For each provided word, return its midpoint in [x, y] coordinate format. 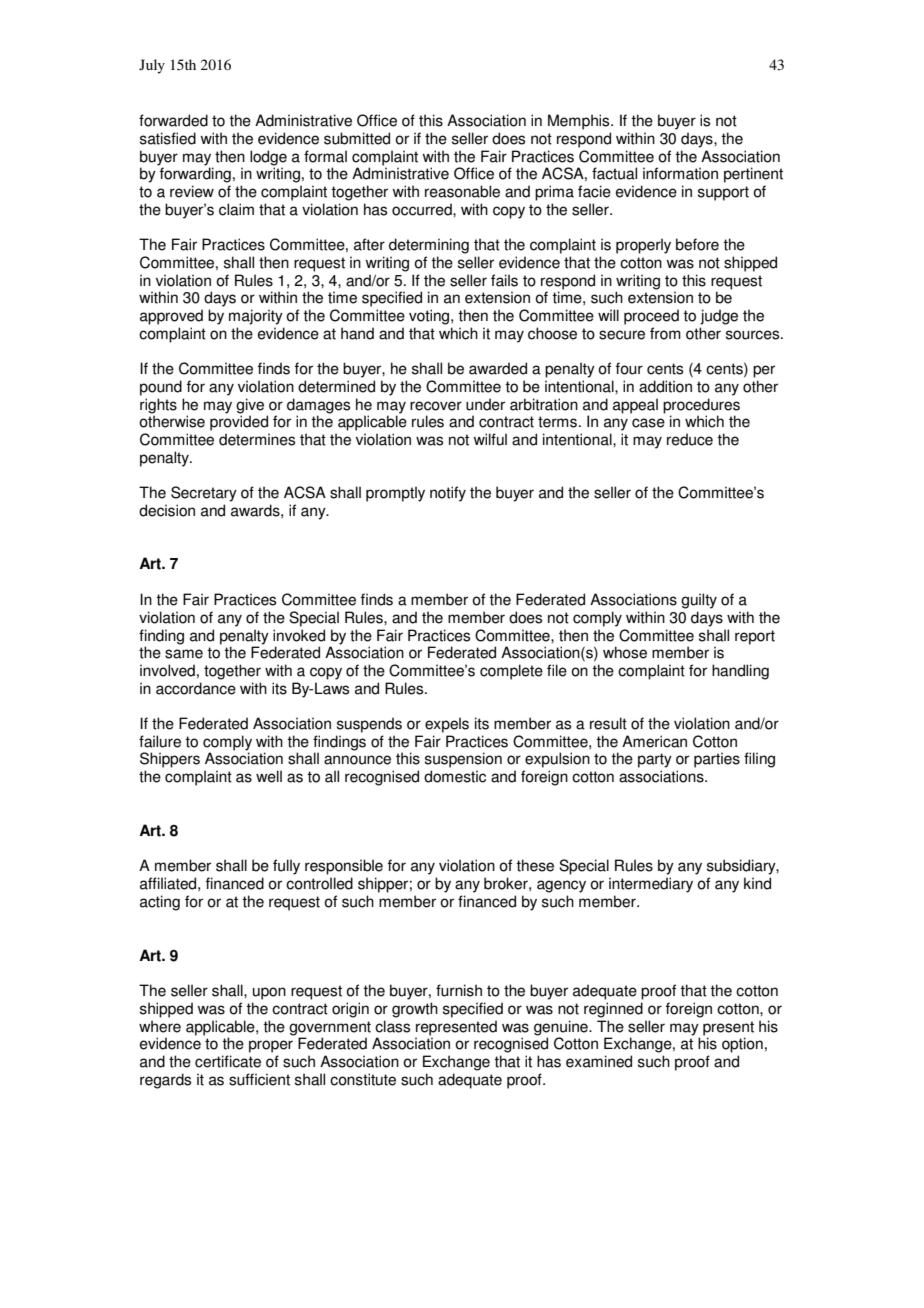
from [665, 333]
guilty [699, 601]
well [269, 776]
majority [256, 317]
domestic [455, 776]
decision [167, 510]
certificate [228, 1061]
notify [448, 494]
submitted [357, 138]
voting [430, 317]
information [680, 173]
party [655, 760]
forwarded [173, 120]
